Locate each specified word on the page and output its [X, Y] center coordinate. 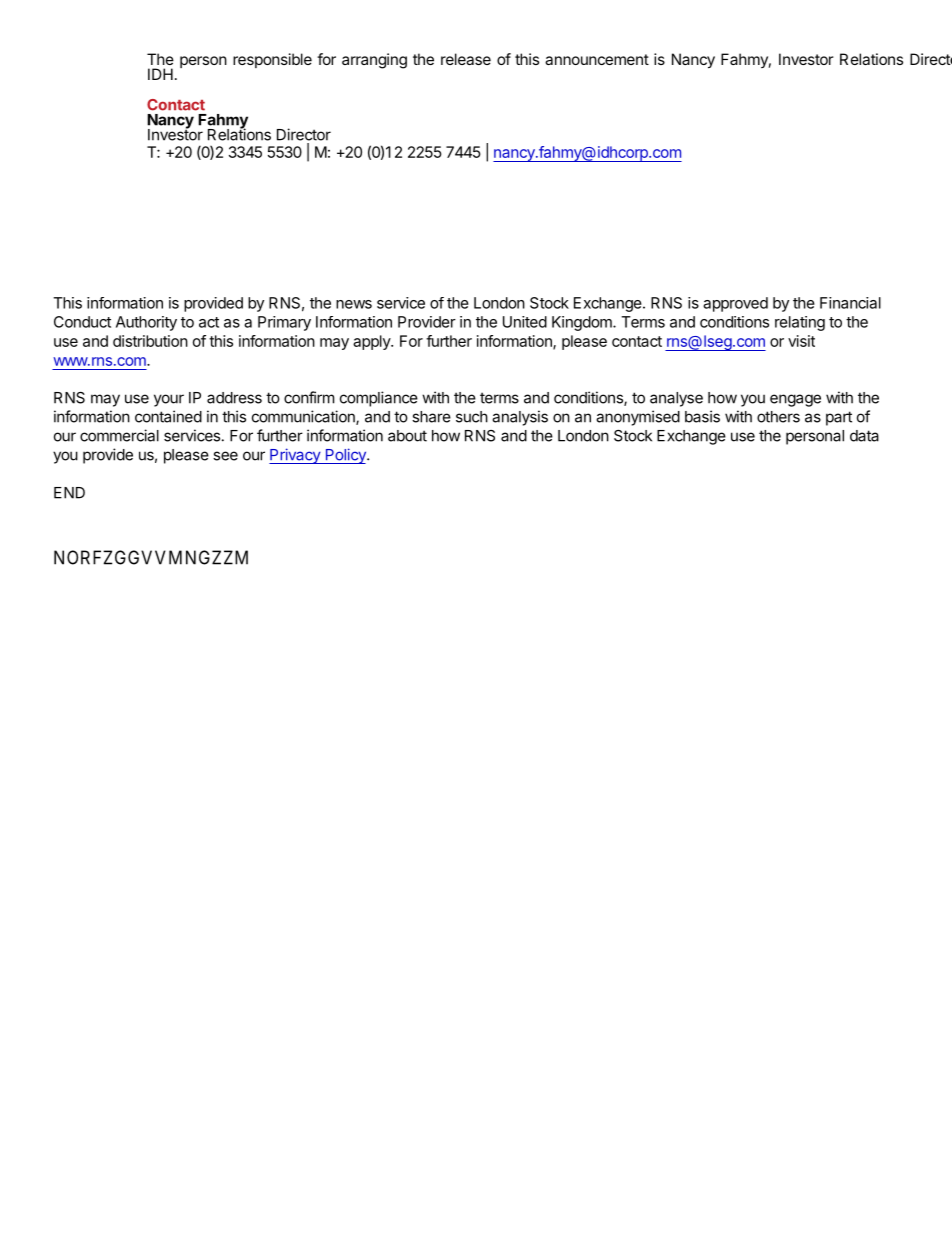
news [354, 304]
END [69, 493]
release [466, 59]
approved [735, 304]
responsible [272, 60]
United [525, 322]
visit [801, 341]
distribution [150, 341]
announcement [597, 59]
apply [372, 342]
